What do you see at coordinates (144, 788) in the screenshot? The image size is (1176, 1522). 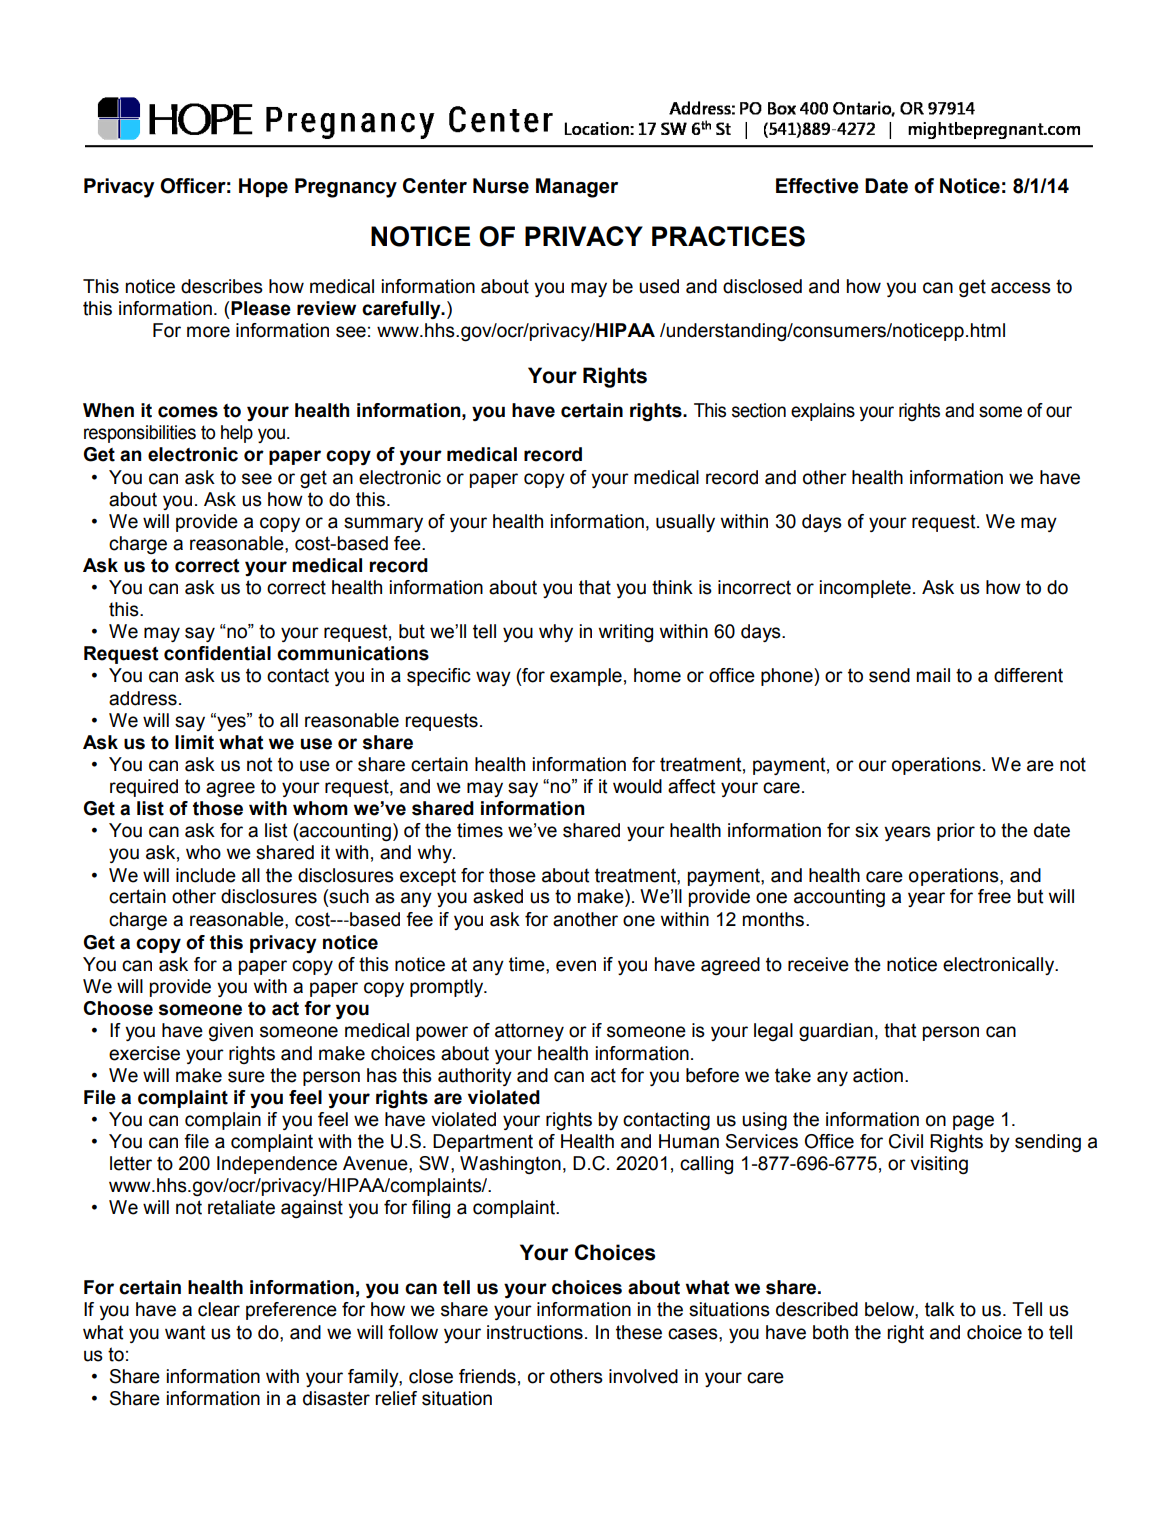 I see `required` at bounding box center [144, 788].
